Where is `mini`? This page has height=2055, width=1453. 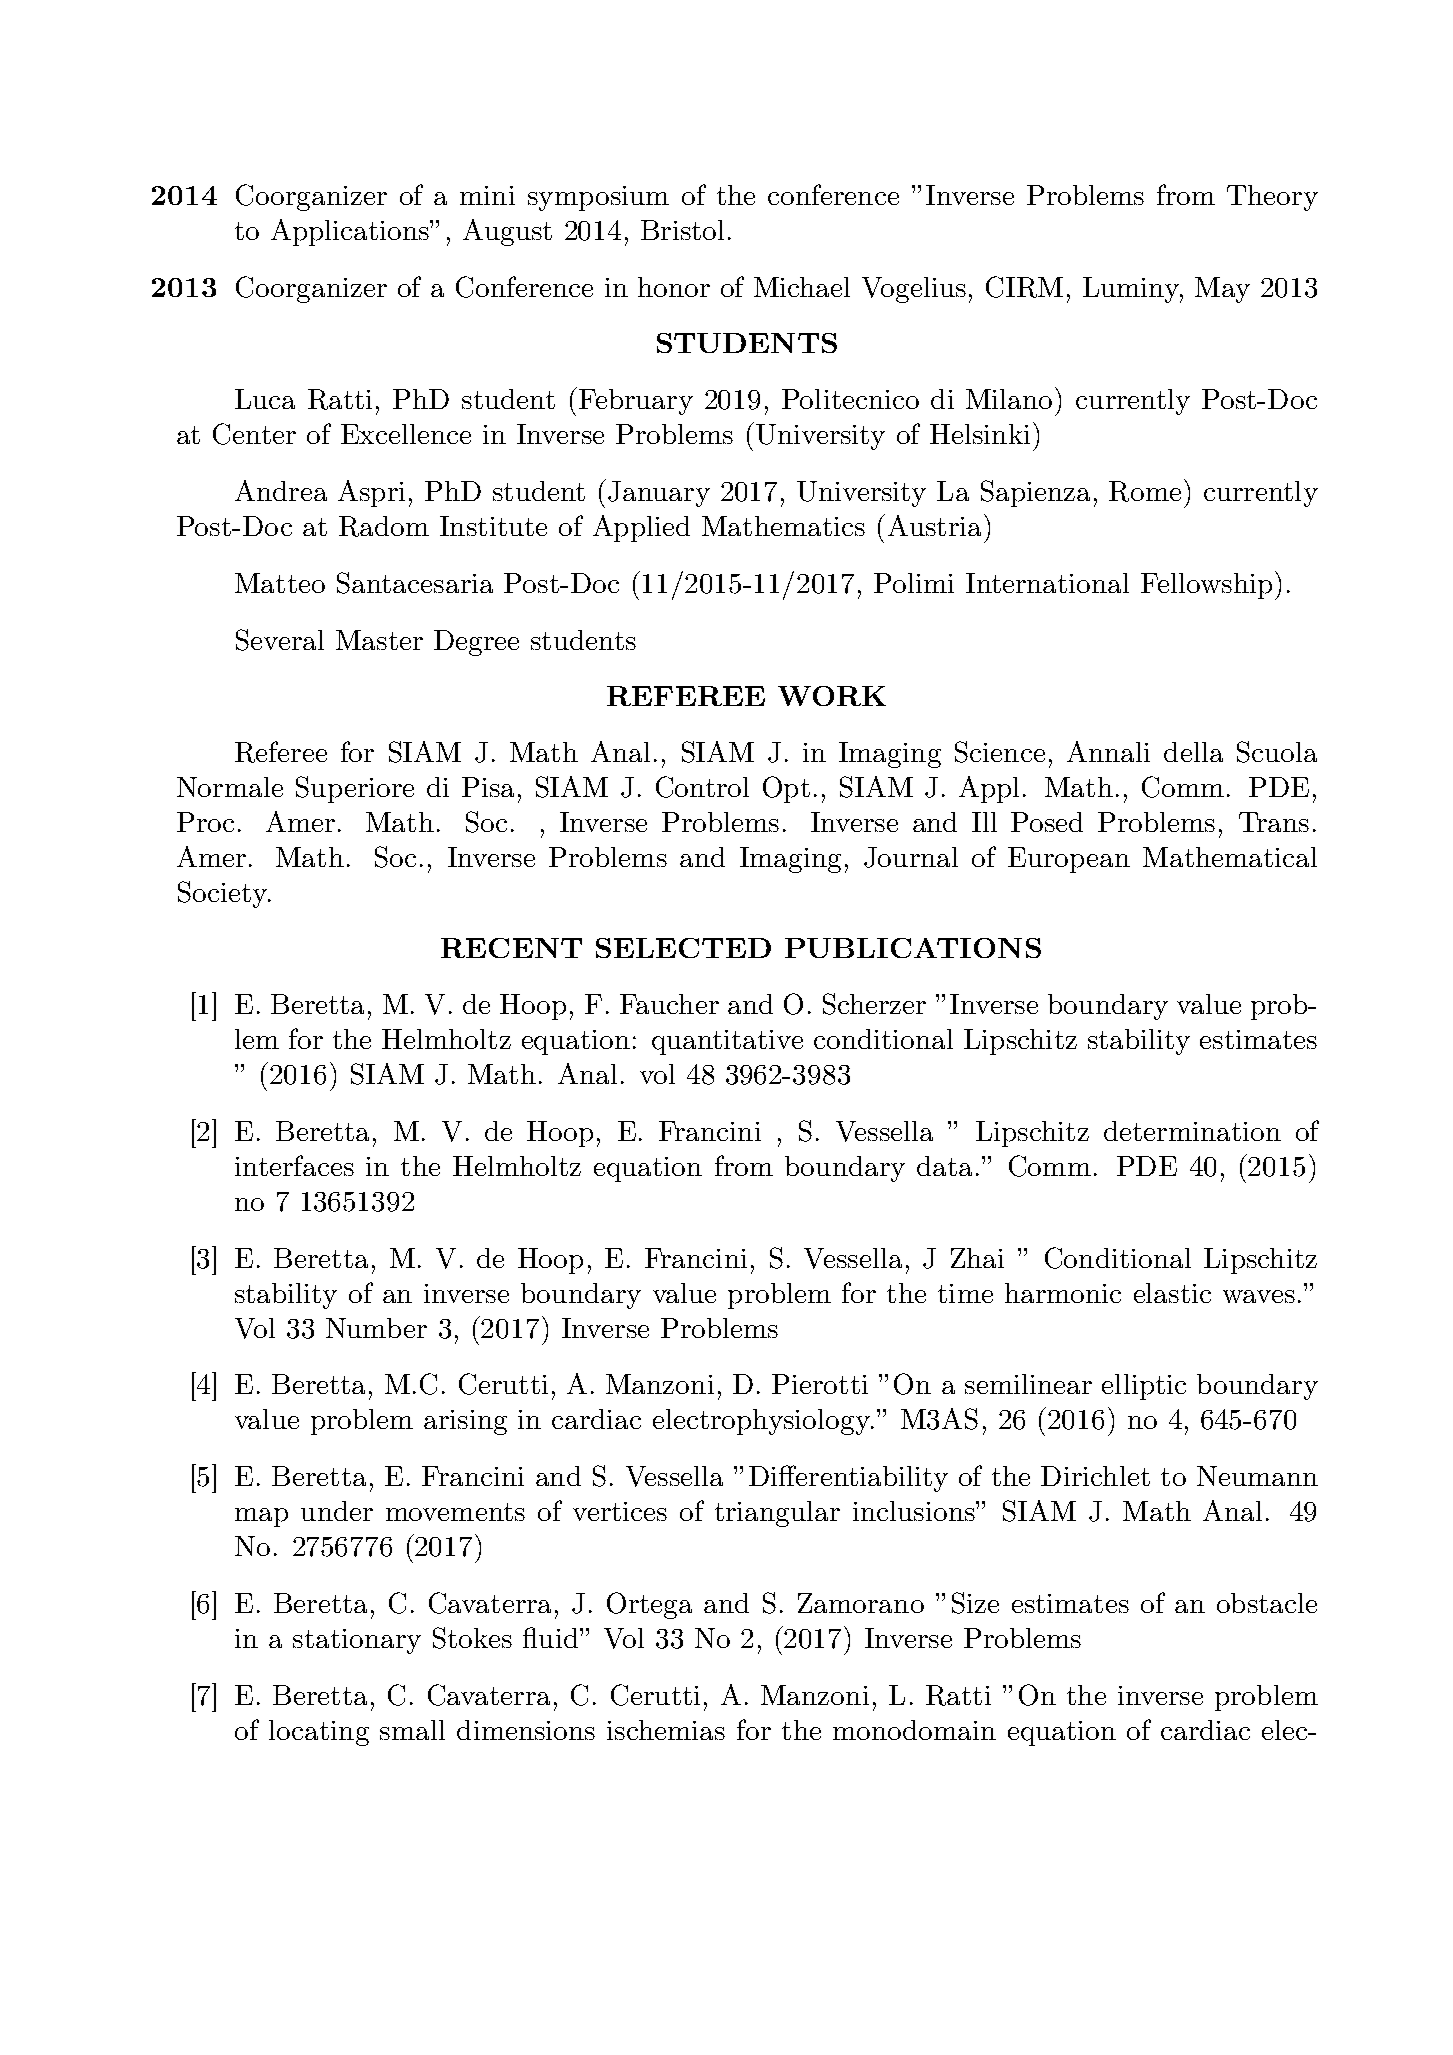
mini is located at coordinates (487, 195).
